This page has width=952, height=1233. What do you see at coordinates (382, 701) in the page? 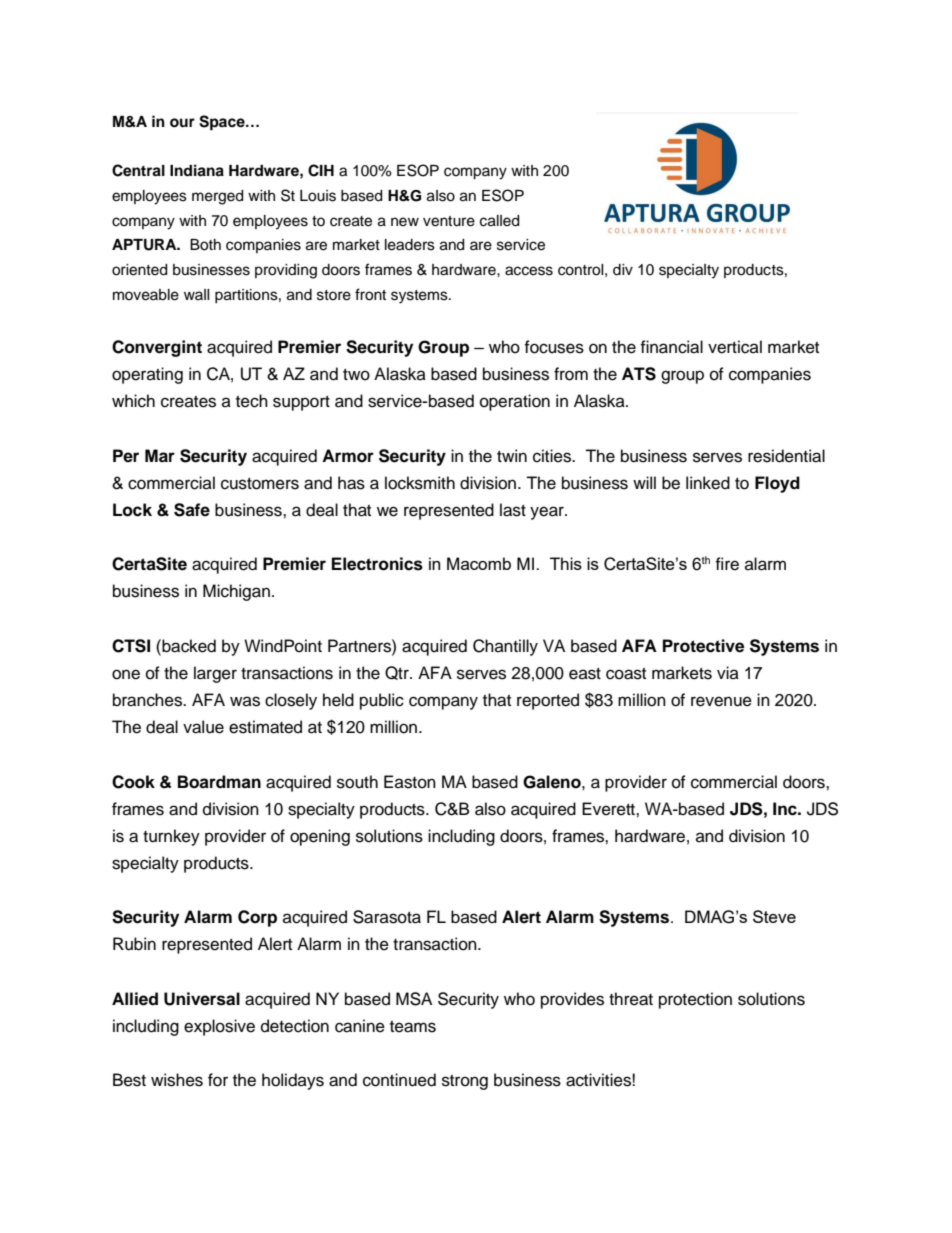
I see `public` at bounding box center [382, 701].
